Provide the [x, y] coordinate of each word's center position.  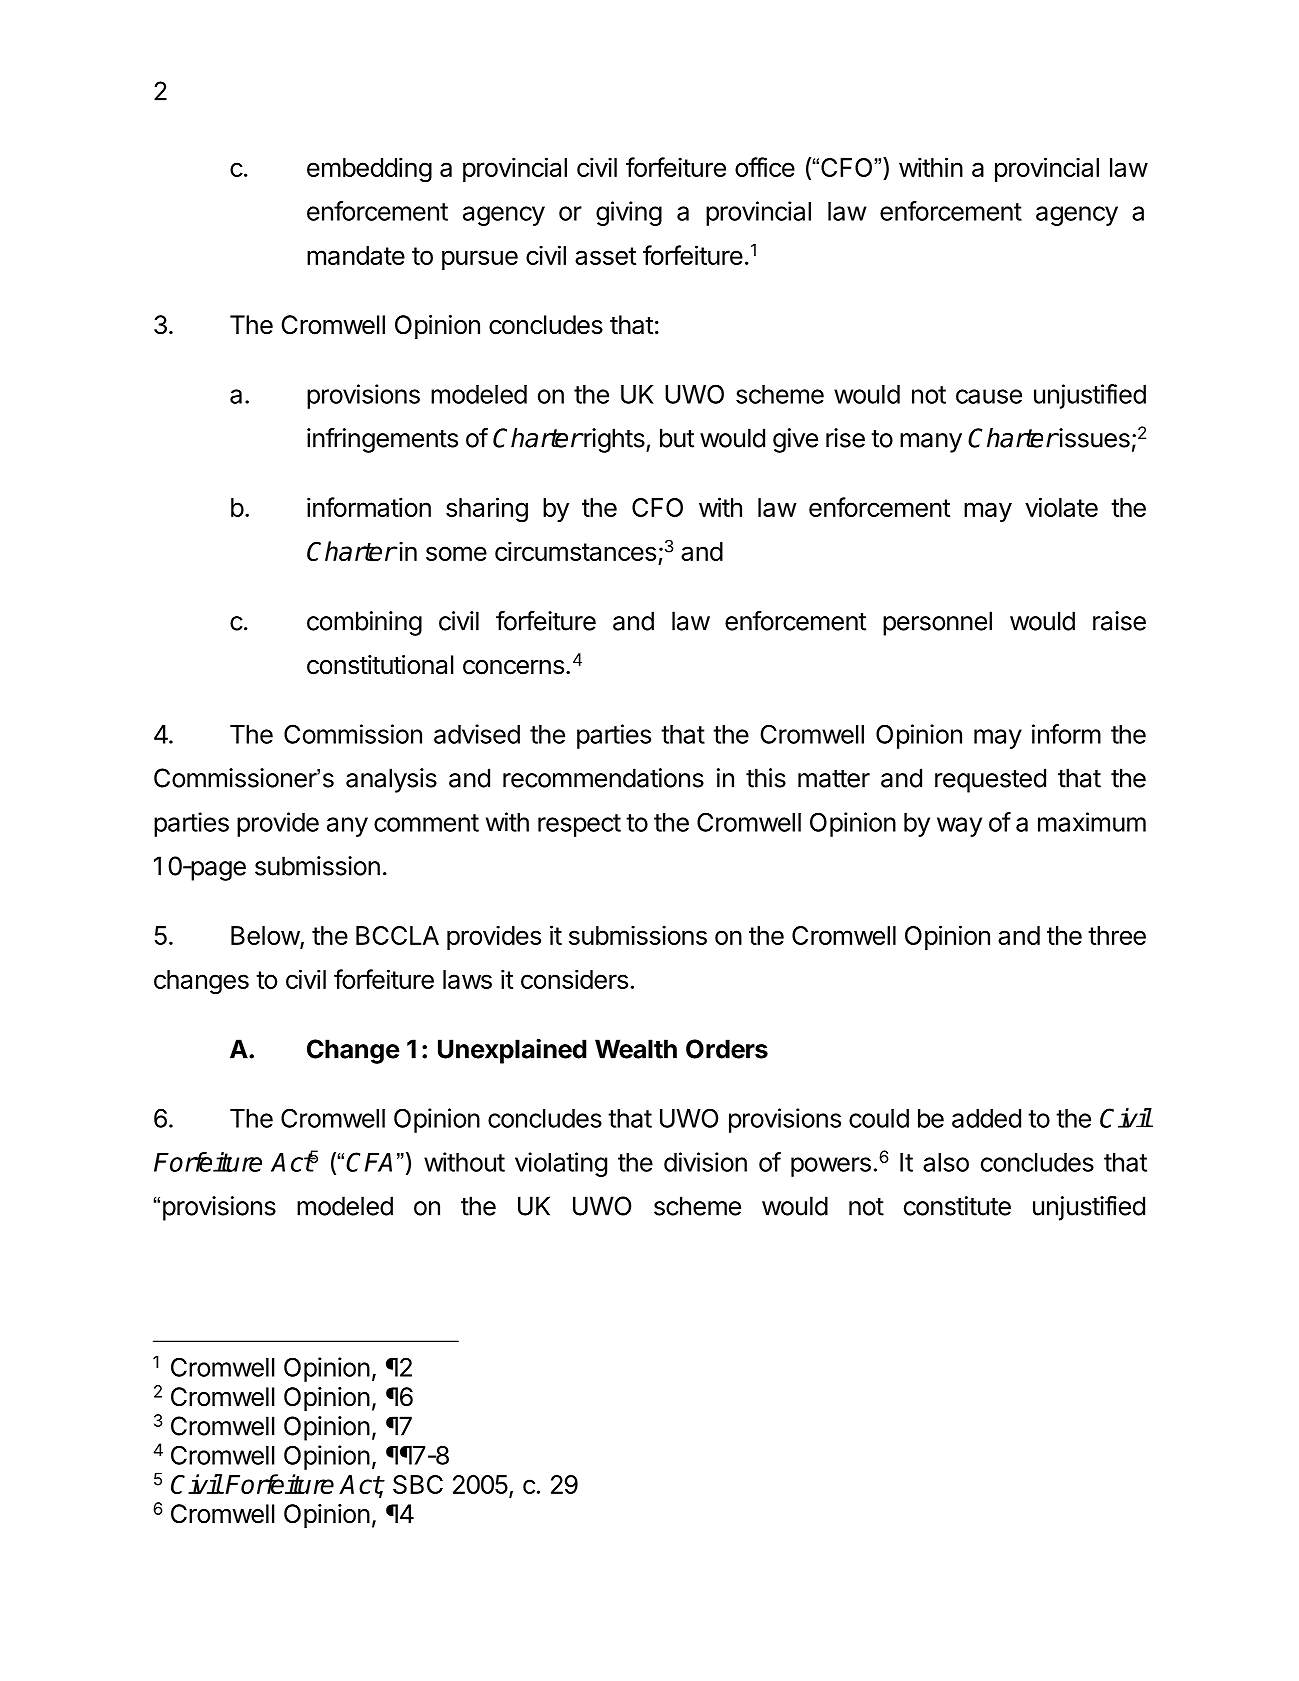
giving [629, 213]
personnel [937, 623]
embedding [369, 170]
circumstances [575, 551]
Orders [727, 1049]
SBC [418, 1484]
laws [467, 979]
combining [364, 623]
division [705, 1162]
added [986, 1118]
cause [989, 396]
